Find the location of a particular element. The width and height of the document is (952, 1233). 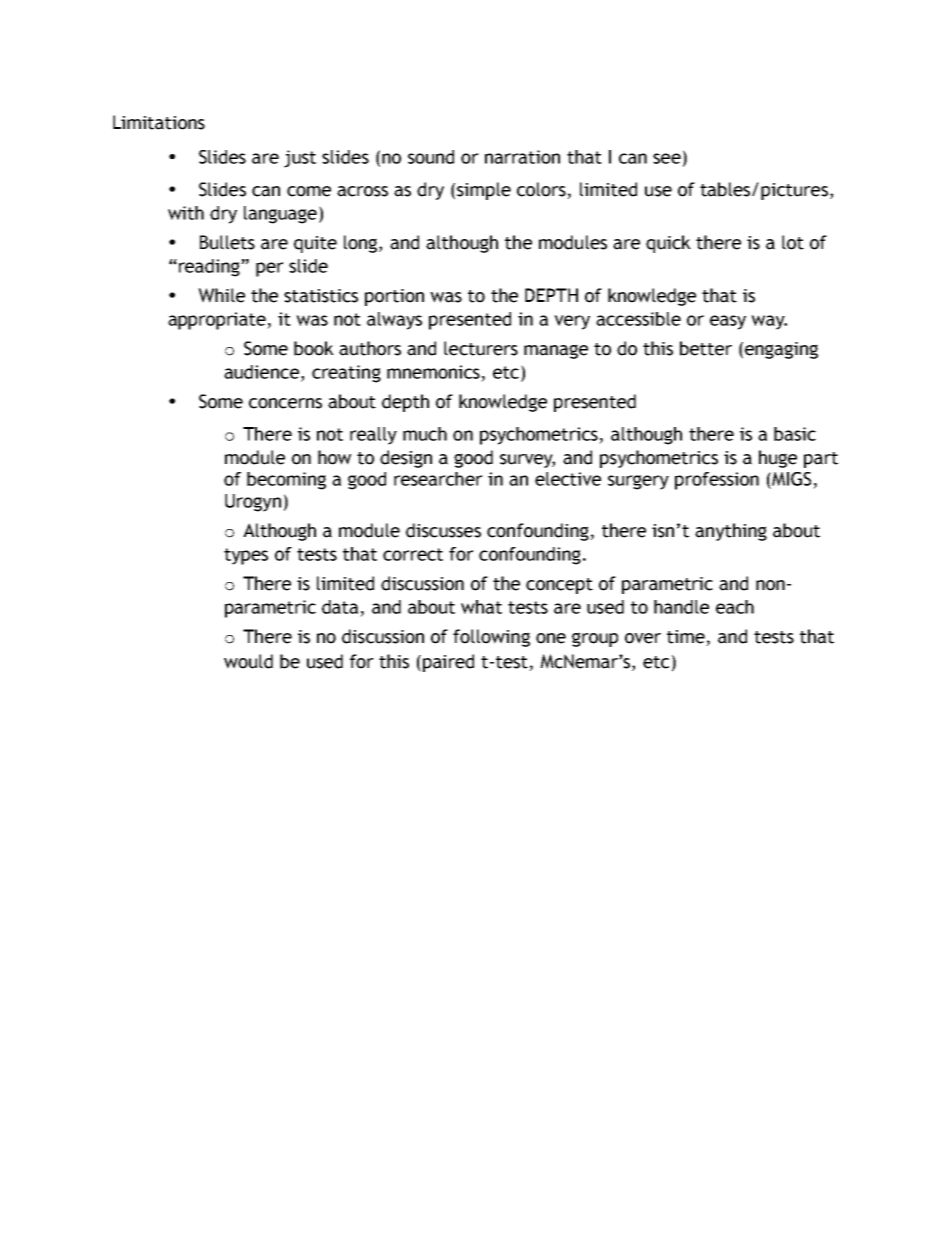

narration is located at coordinates (522, 157).
